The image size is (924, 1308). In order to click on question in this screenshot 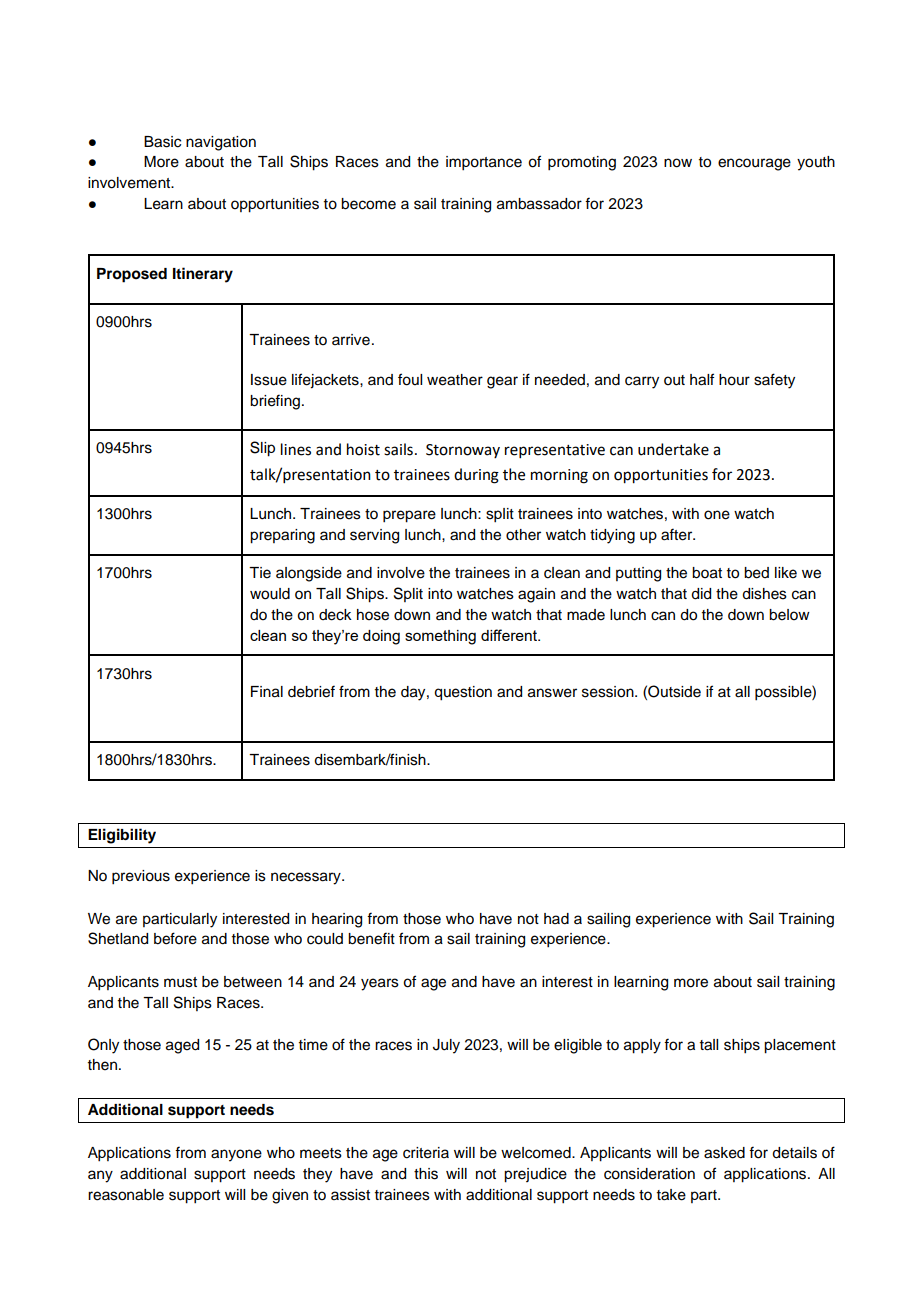, I will do `click(463, 693)`.
